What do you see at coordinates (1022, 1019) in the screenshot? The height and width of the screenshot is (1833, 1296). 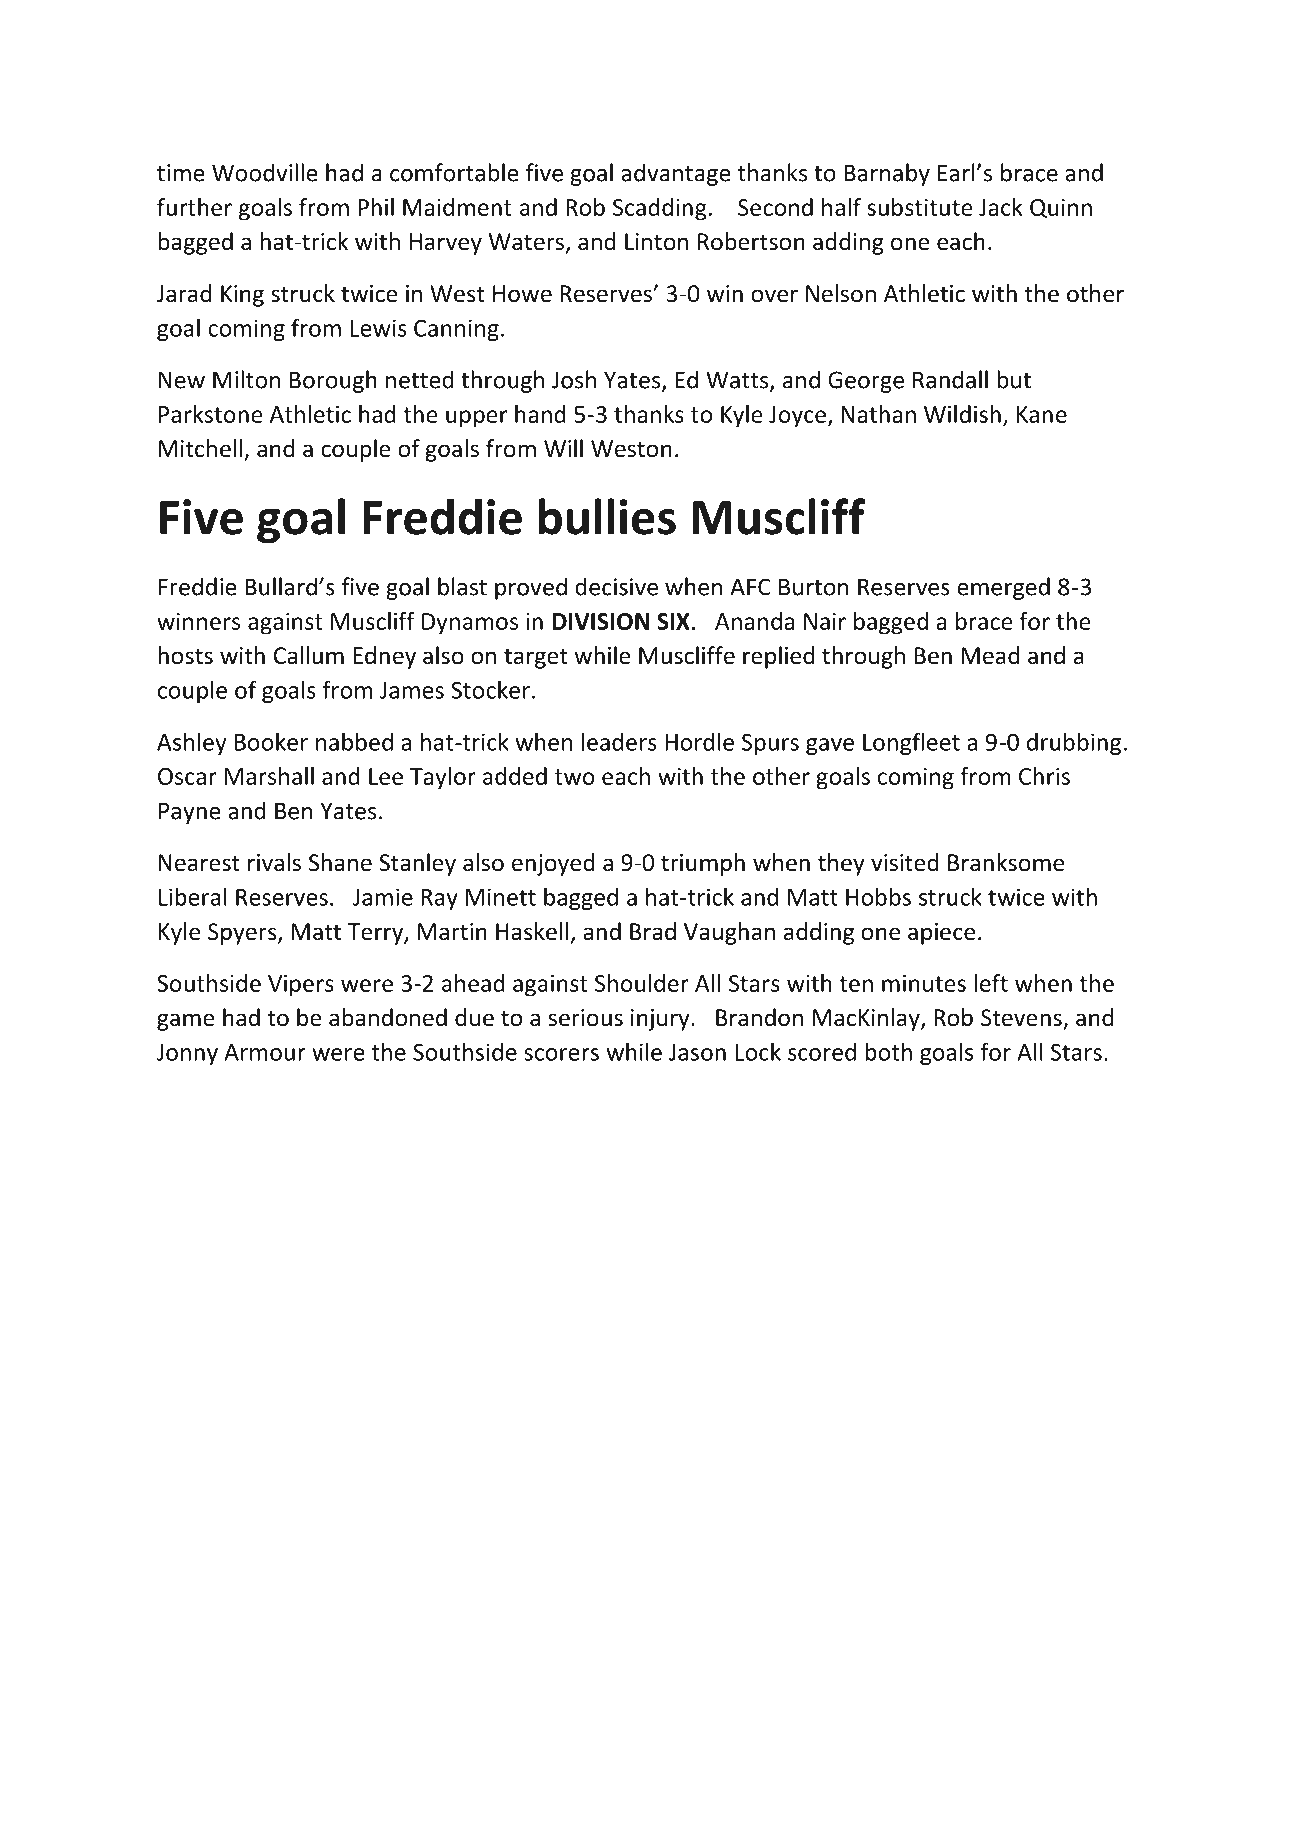 I see `Stevens` at bounding box center [1022, 1019].
